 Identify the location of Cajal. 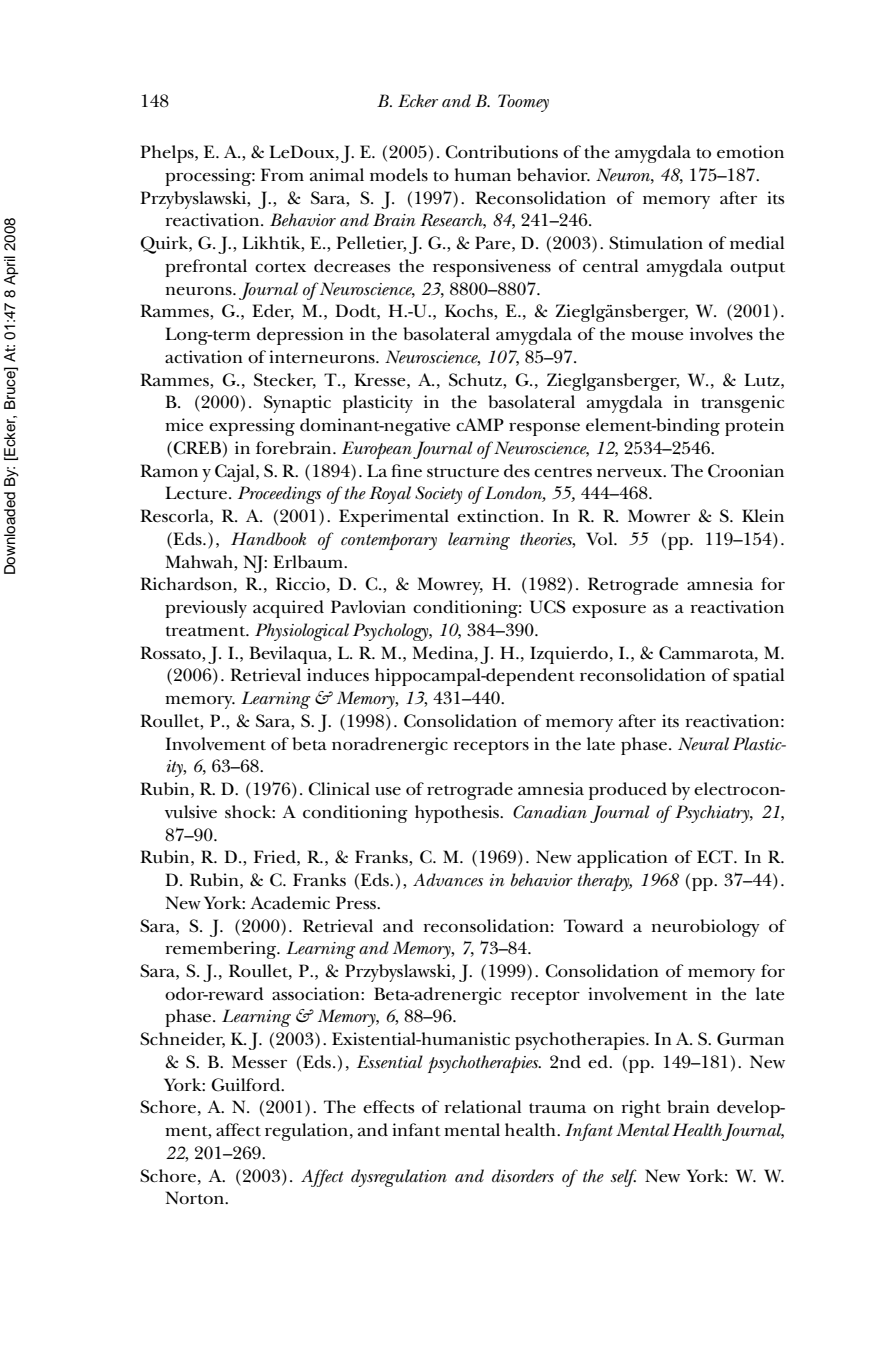
(236, 473).
